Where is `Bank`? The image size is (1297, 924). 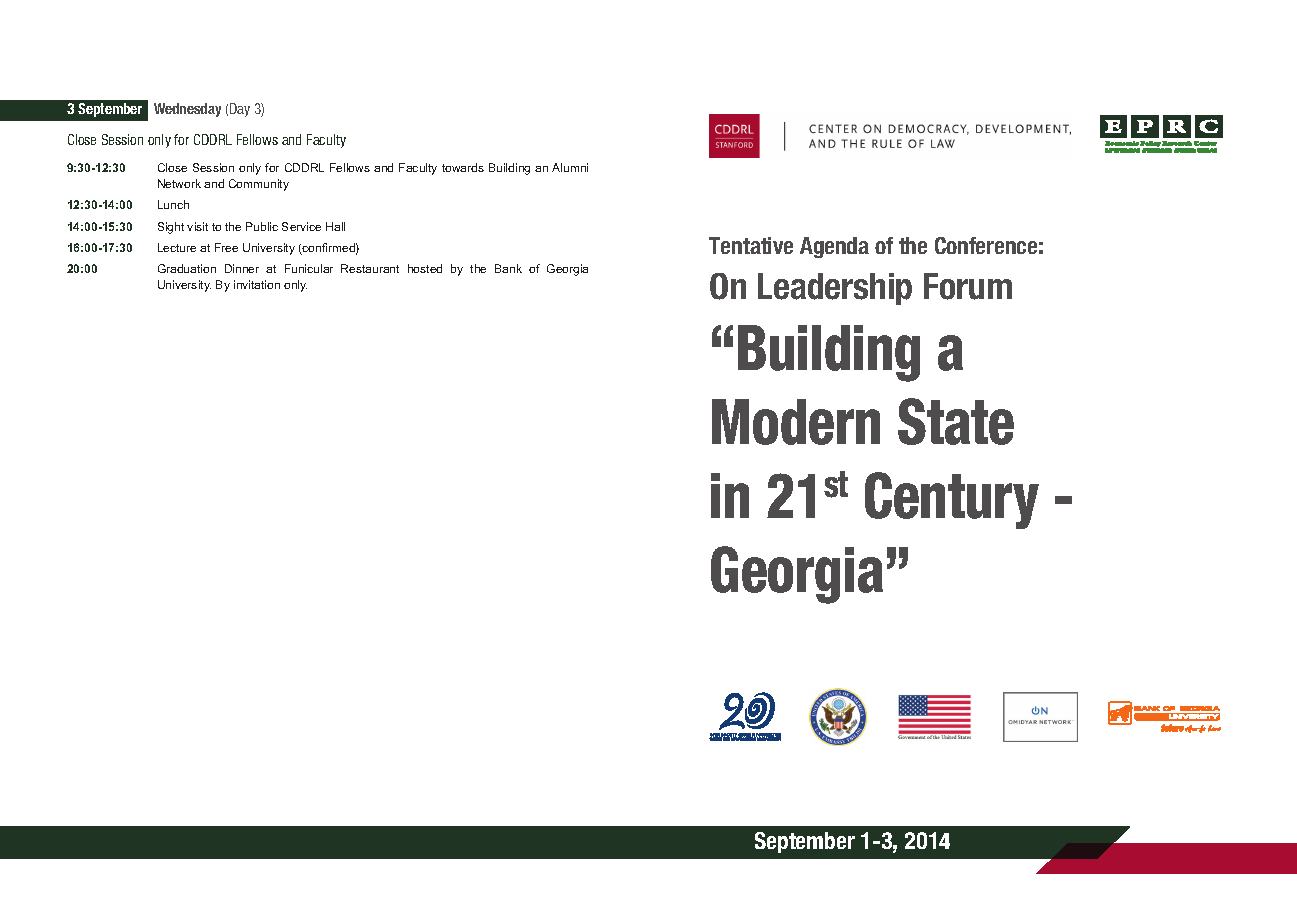
Bank is located at coordinates (508, 268).
